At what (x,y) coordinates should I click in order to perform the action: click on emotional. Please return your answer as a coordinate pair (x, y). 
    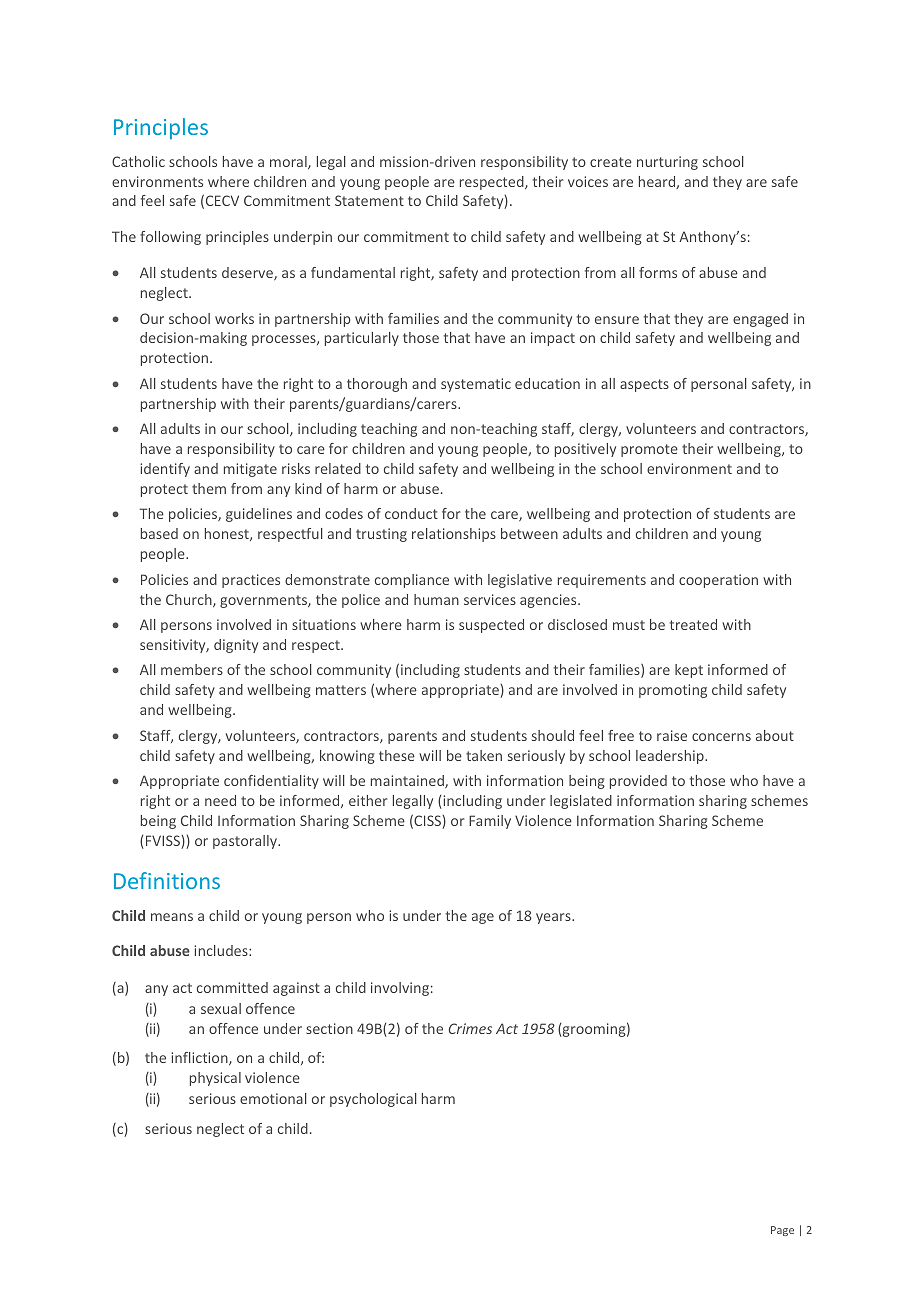
    Looking at the image, I should click on (273, 1098).
